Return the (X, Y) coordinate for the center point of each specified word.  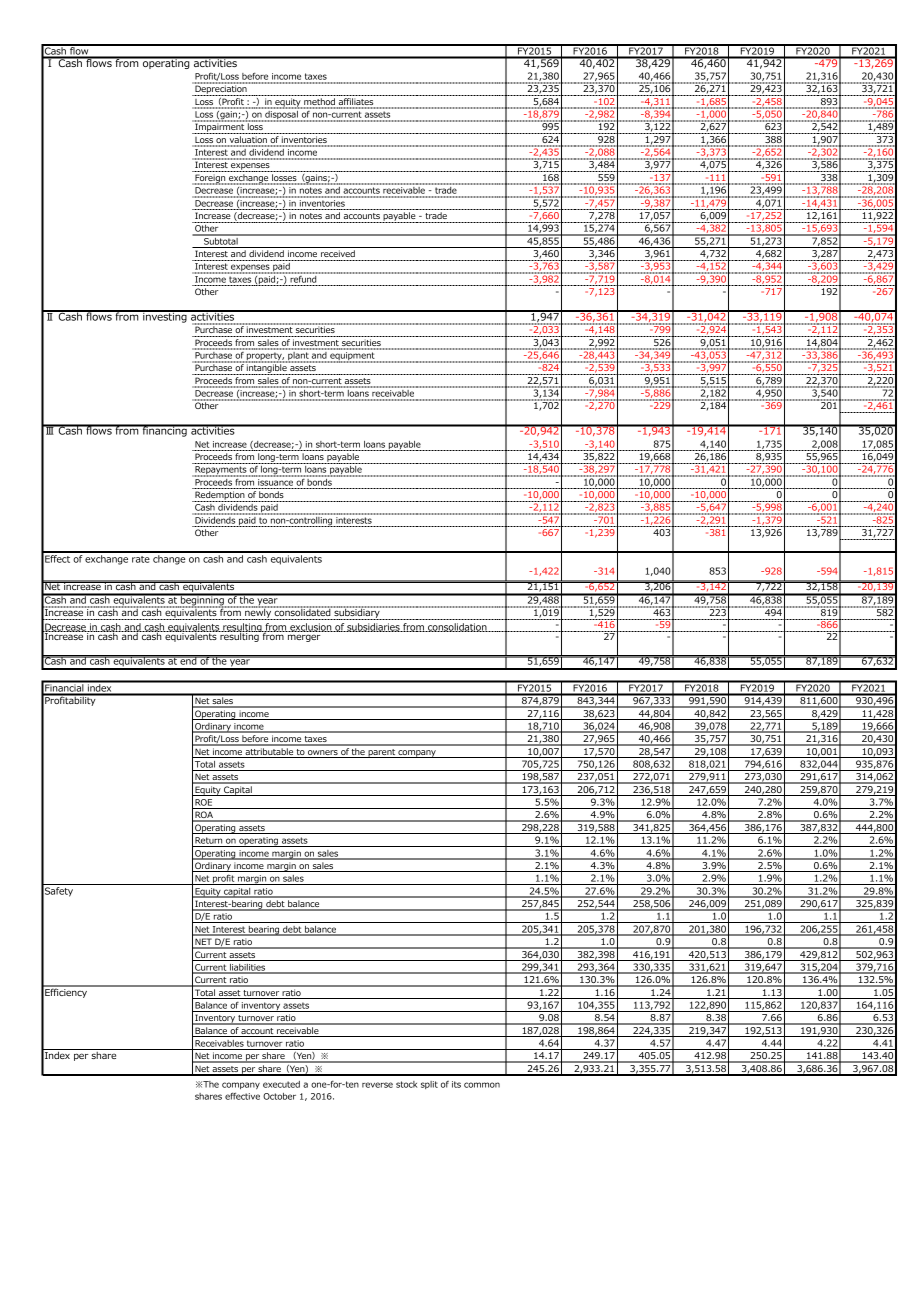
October (279, 1096)
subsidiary (357, 613)
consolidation (457, 627)
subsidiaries (373, 627)
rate (141, 559)
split (429, 1085)
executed (281, 1084)
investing (165, 316)
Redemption (220, 496)
